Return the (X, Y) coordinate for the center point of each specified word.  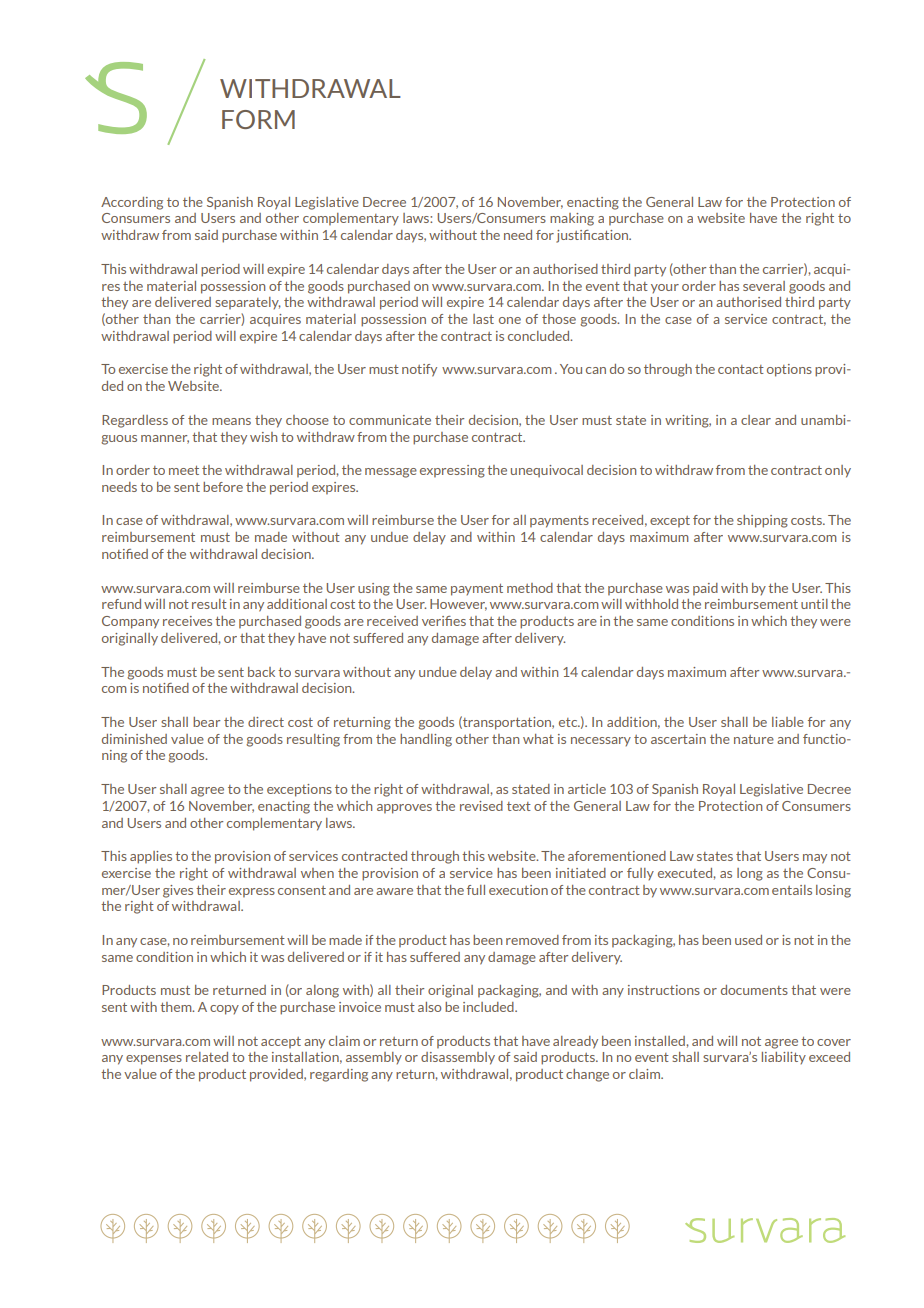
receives (187, 621)
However (458, 605)
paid (705, 589)
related (207, 1057)
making (572, 219)
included (489, 1007)
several (764, 286)
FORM (258, 119)
